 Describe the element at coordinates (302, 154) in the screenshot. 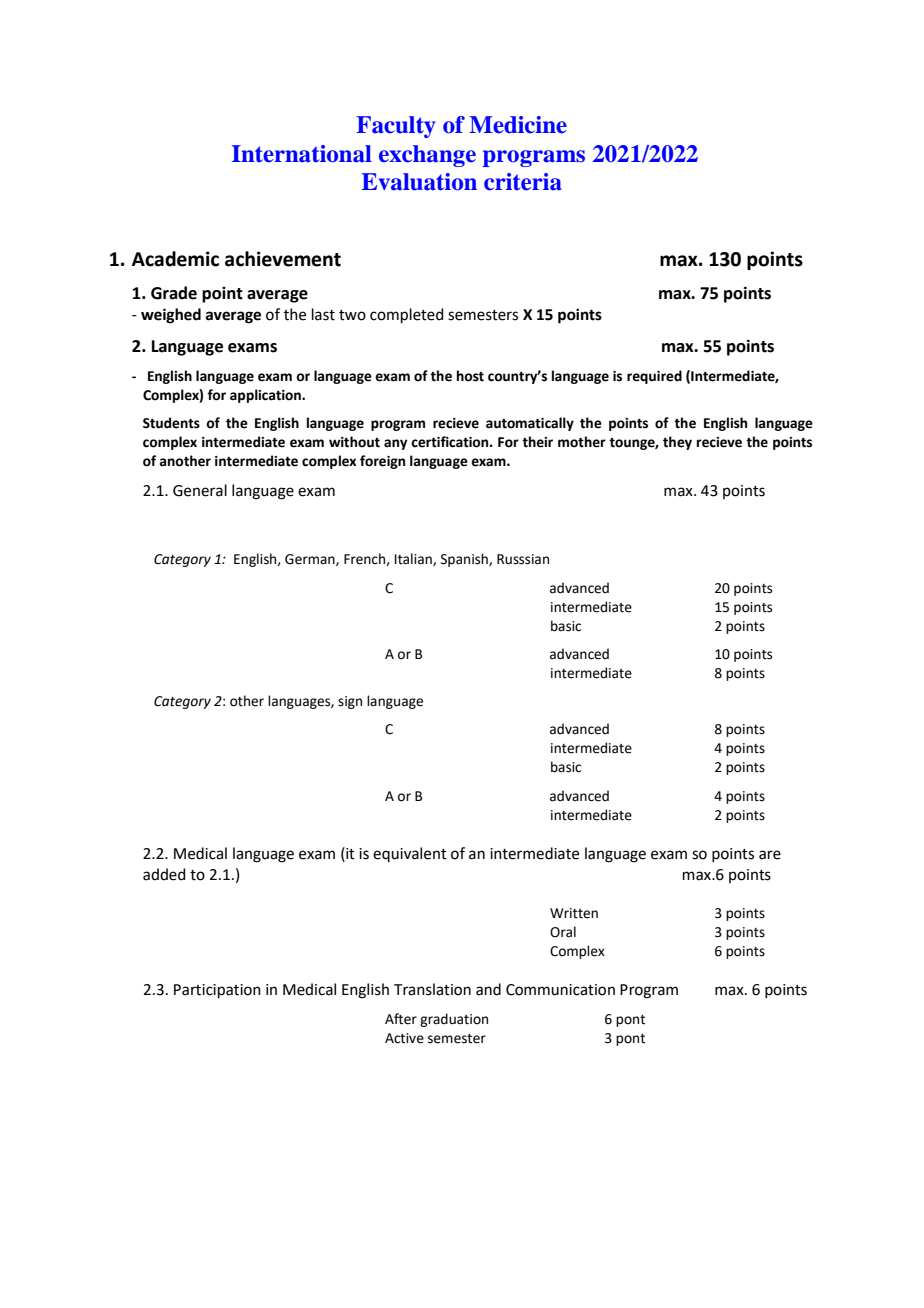

I see `International` at that location.
